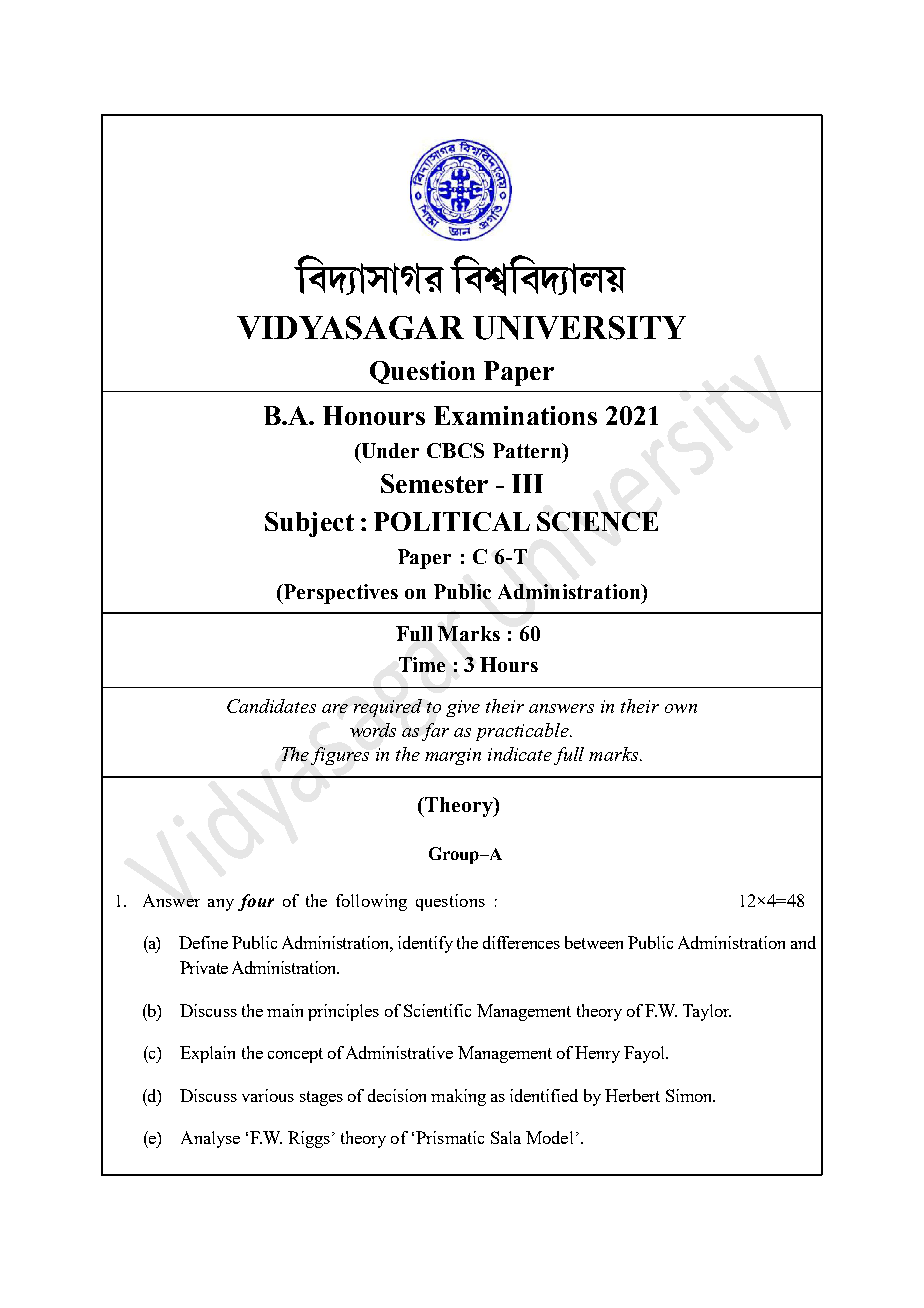 The width and height of the screenshot is (924, 1308). What do you see at coordinates (256, 902) in the screenshot?
I see `four` at bounding box center [256, 902].
